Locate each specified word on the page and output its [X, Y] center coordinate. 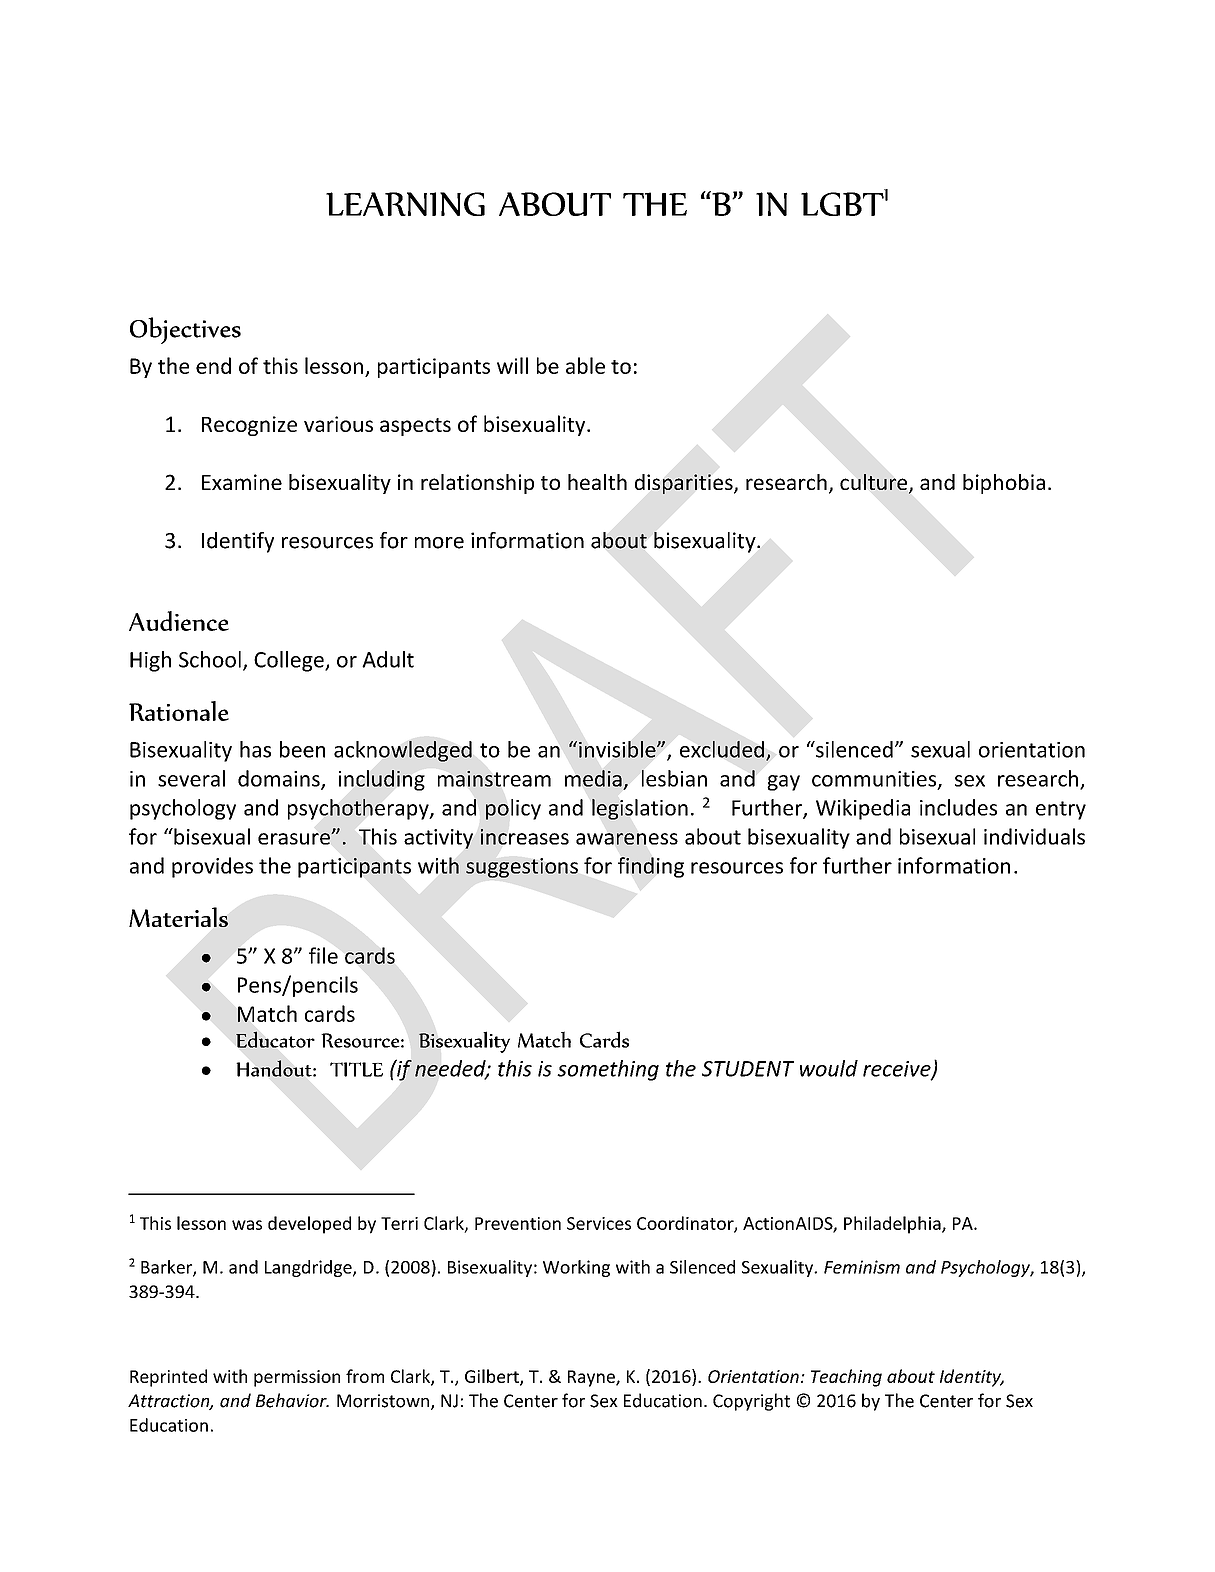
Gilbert [493, 1377]
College [290, 661]
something [608, 1070]
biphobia [1004, 484]
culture [875, 483]
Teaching [846, 1378]
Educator [275, 1039]
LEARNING [405, 204]
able [585, 365]
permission [297, 1378]
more [439, 543]
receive [898, 1070]
